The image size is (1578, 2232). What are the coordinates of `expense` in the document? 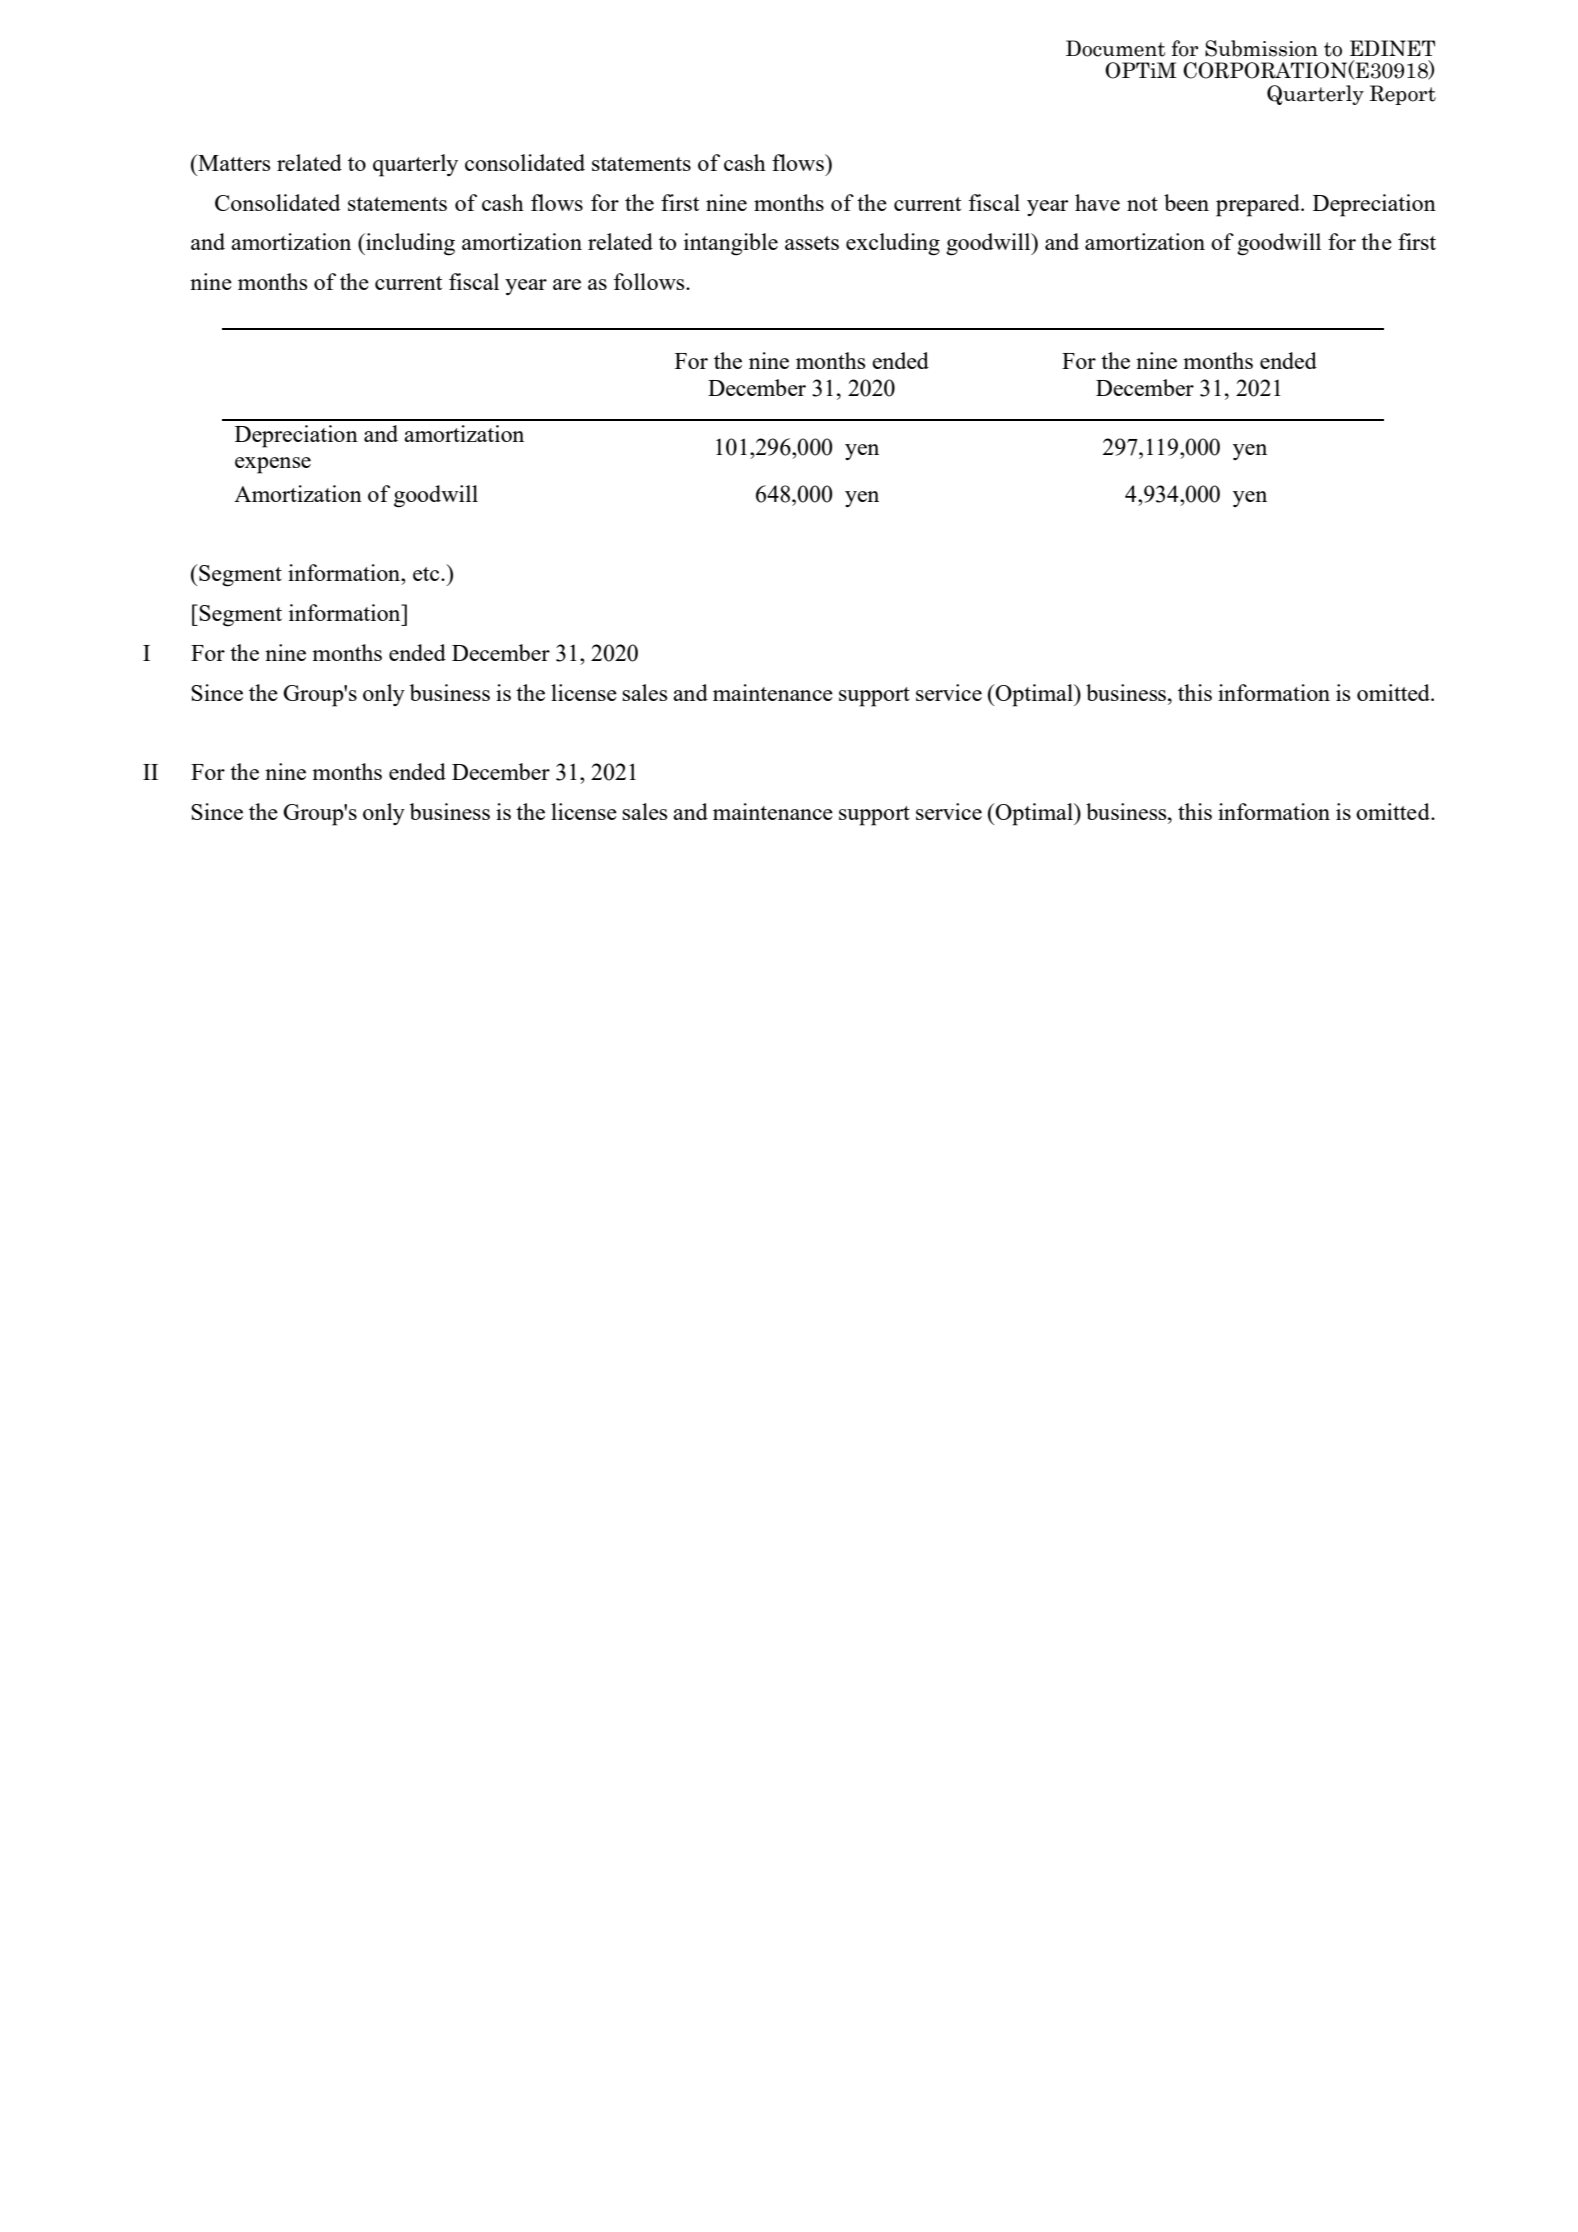 It's located at (273, 465).
